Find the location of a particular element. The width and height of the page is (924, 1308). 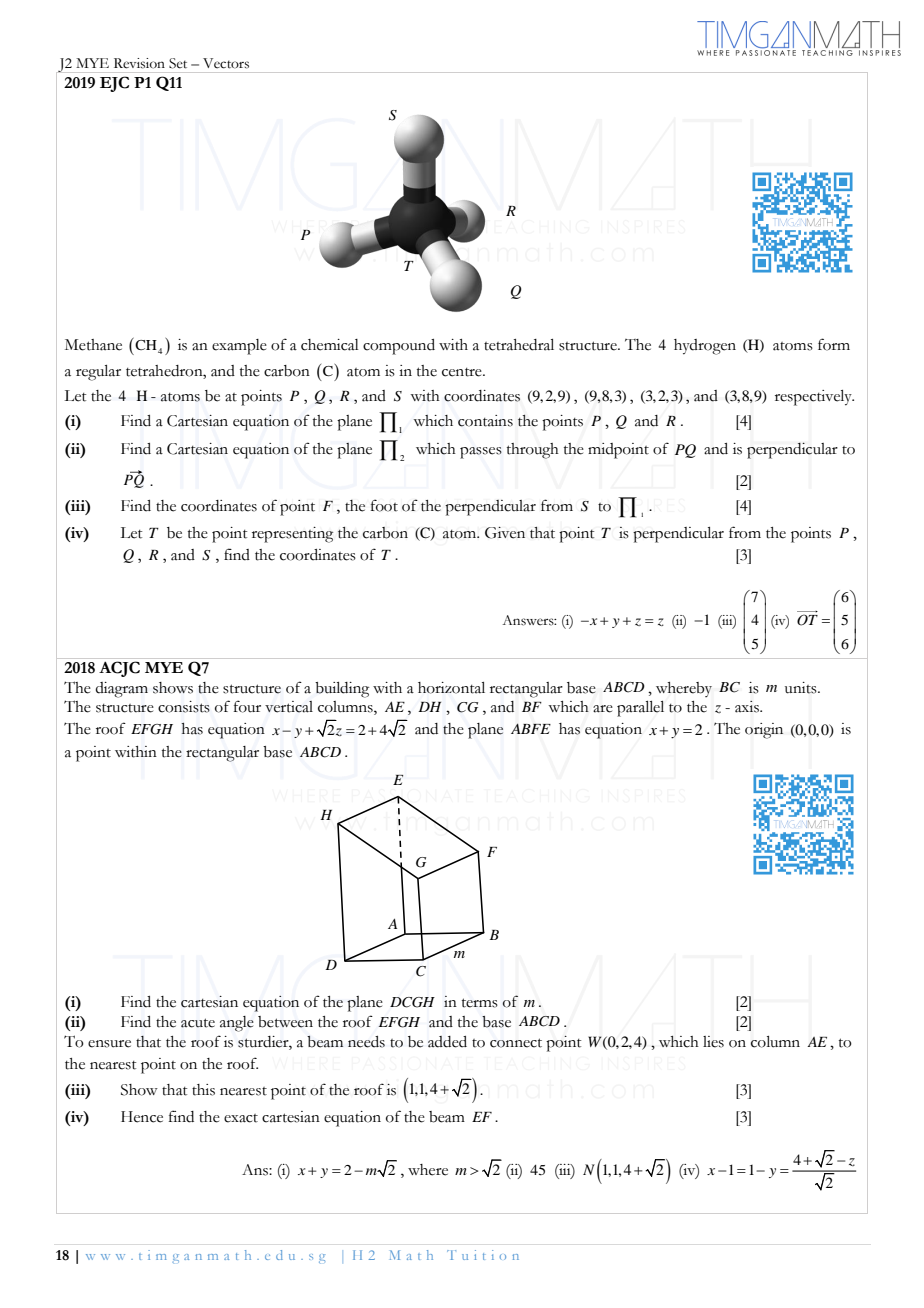

form is located at coordinates (834, 344).
